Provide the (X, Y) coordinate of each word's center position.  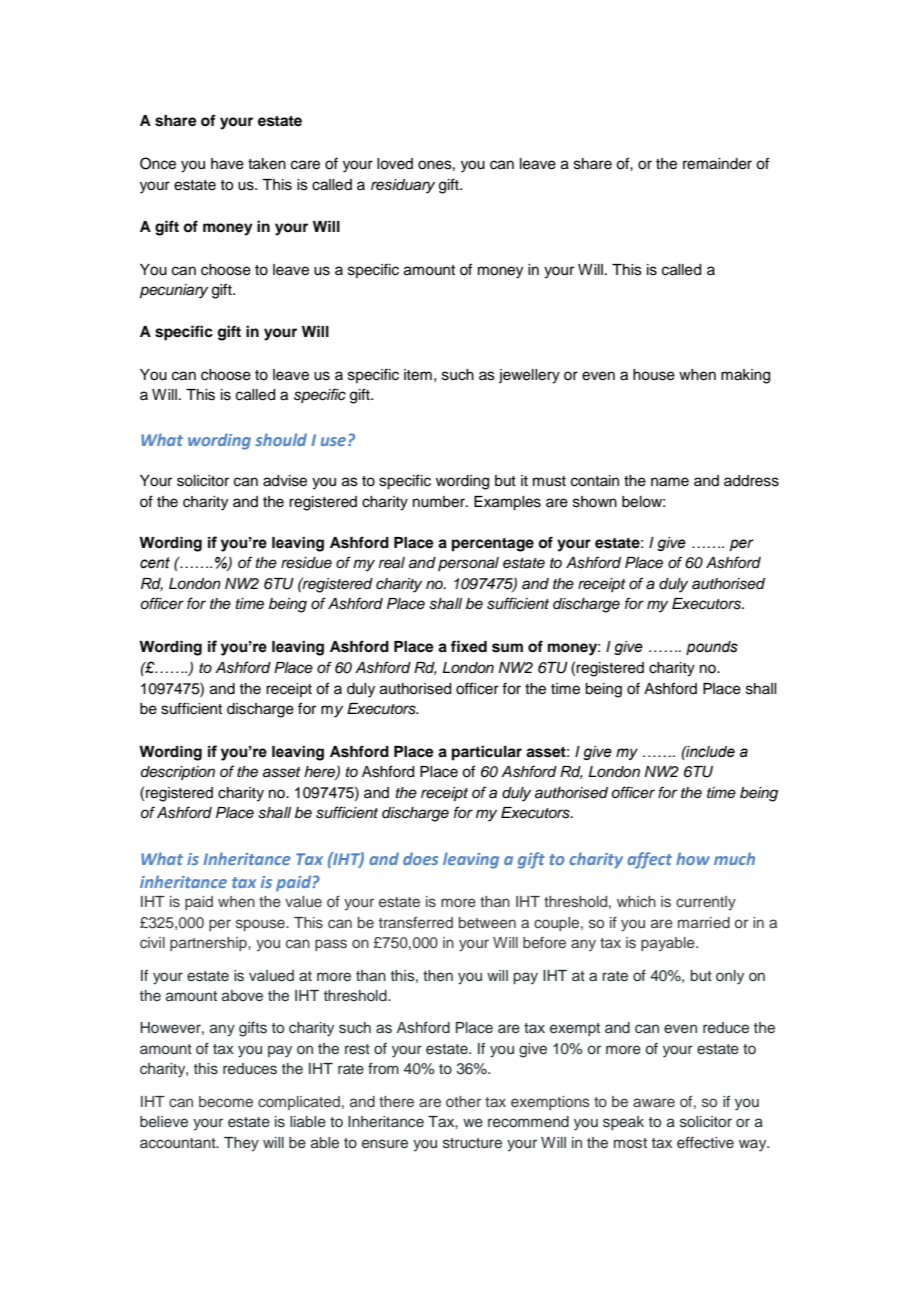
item (418, 375)
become (226, 1101)
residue (306, 563)
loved (395, 164)
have (227, 164)
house (654, 375)
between (487, 922)
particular (487, 753)
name (670, 482)
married (704, 922)
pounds (712, 648)
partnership (209, 944)
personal (468, 564)
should (281, 439)
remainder (717, 164)
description (178, 773)
